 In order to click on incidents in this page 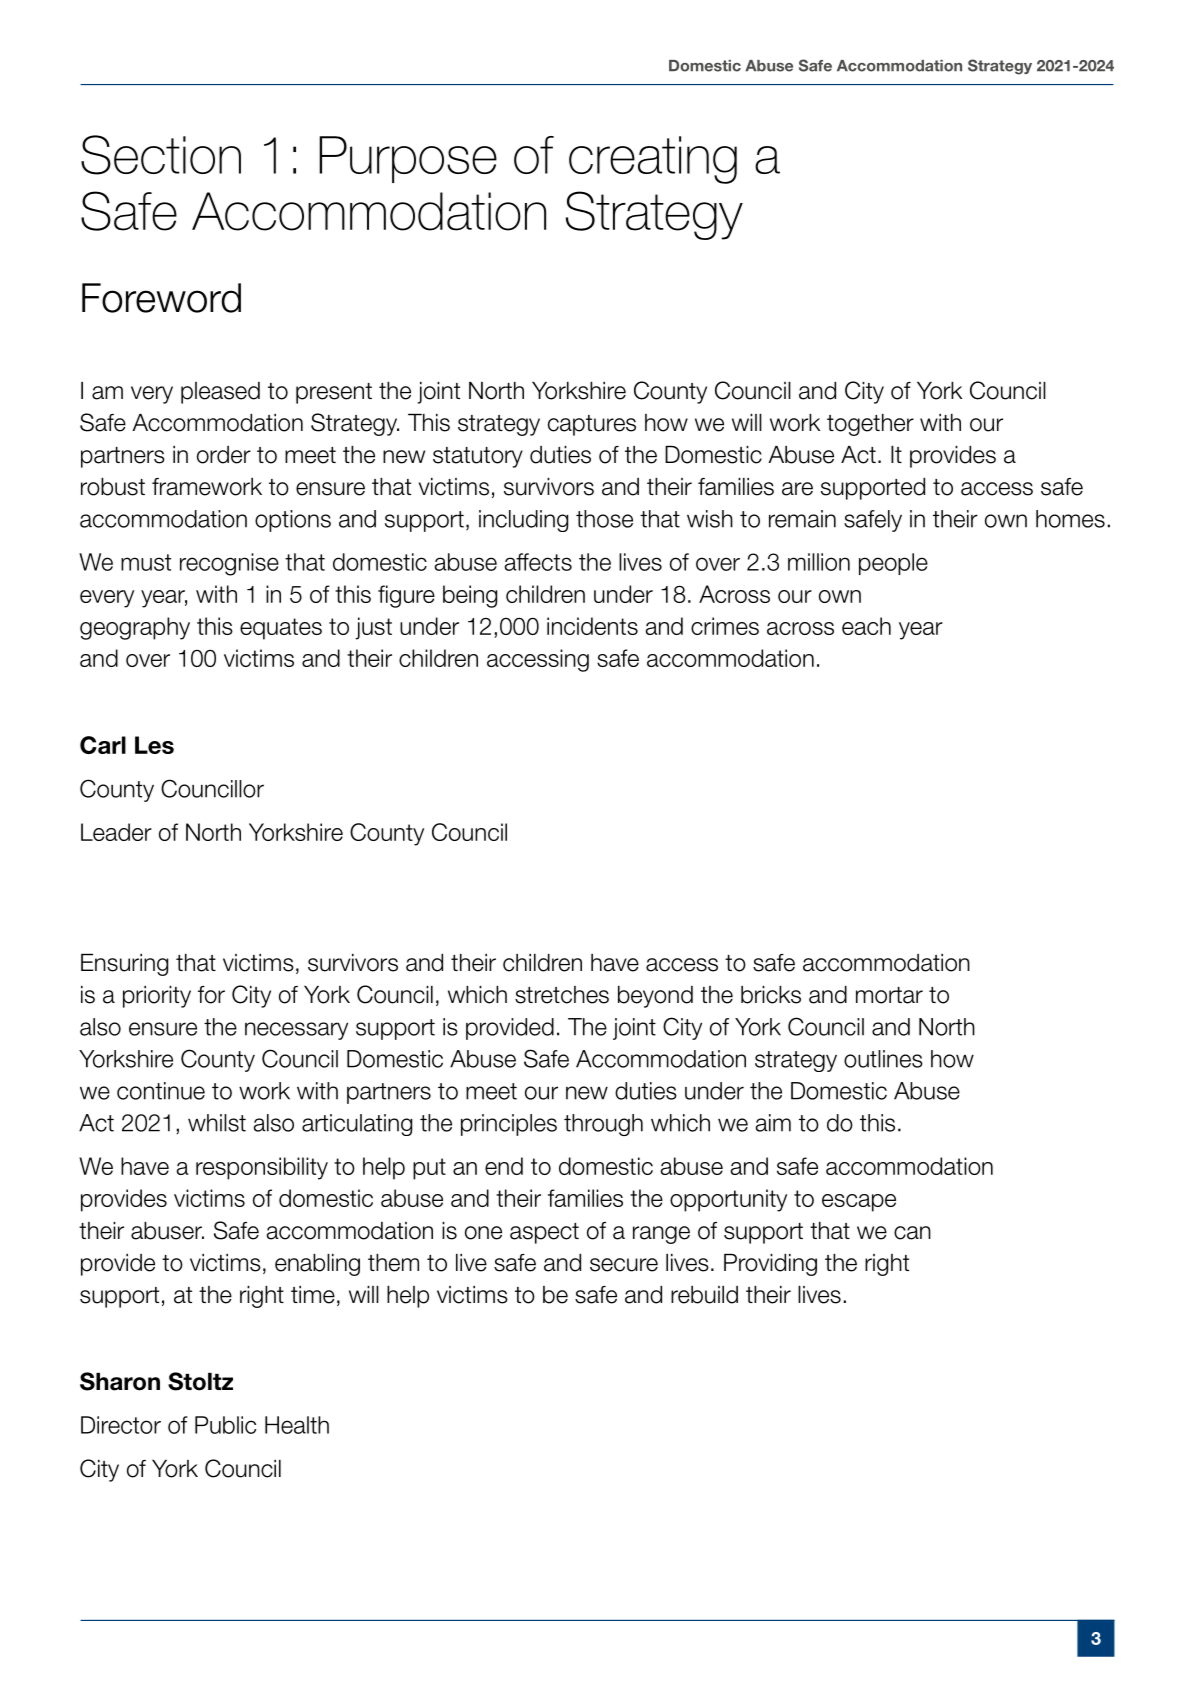, I will do `click(592, 626)`.
